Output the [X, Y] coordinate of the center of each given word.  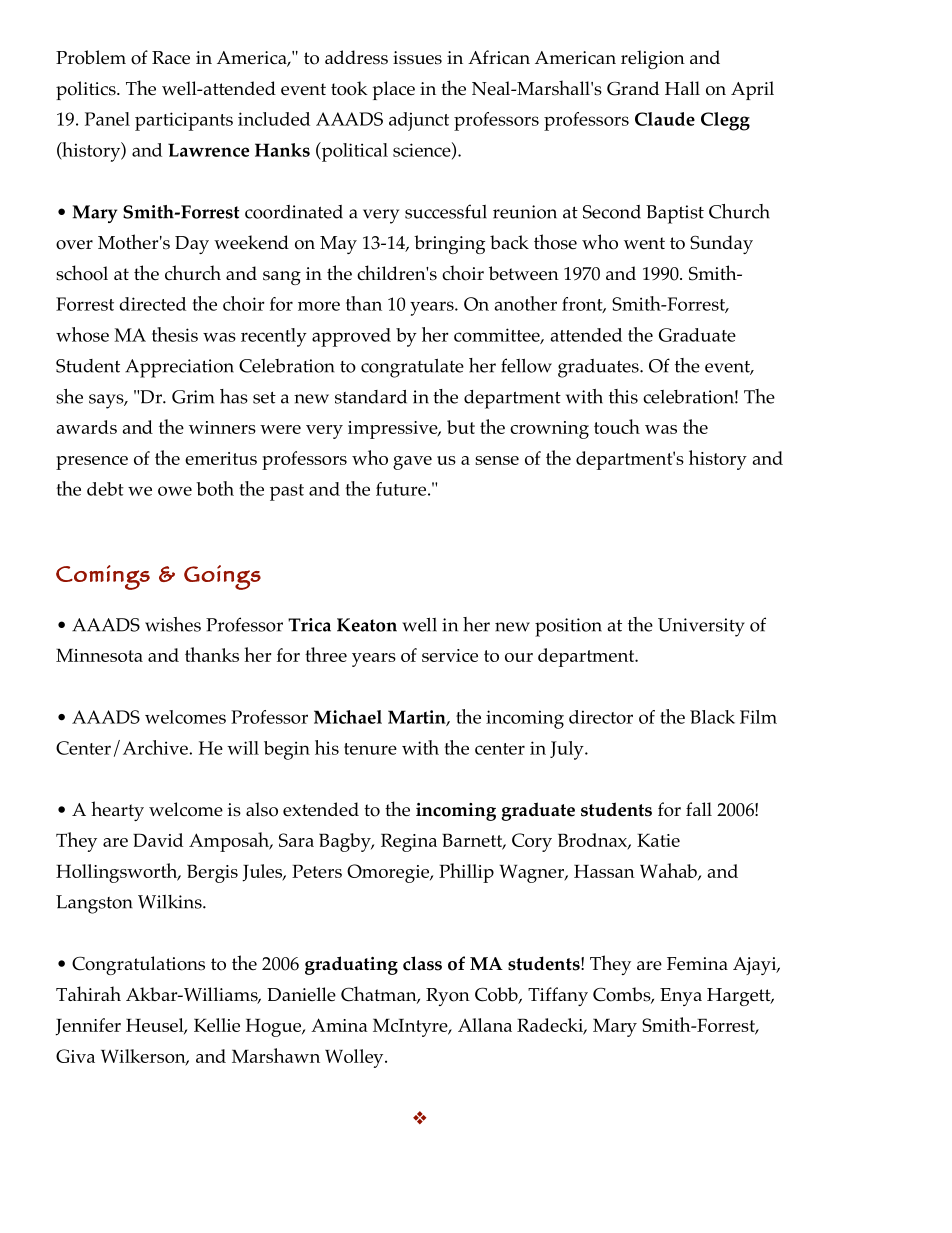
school [82, 273]
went [644, 243]
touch [617, 426]
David [158, 840]
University [701, 627]
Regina [409, 842]
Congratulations [138, 965]
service [450, 655]
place [393, 90]
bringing [449, 244]
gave [412, 463]
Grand [633, 88]
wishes [173, 624]
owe [175, 491]
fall [699, 809]
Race [171, 58]
